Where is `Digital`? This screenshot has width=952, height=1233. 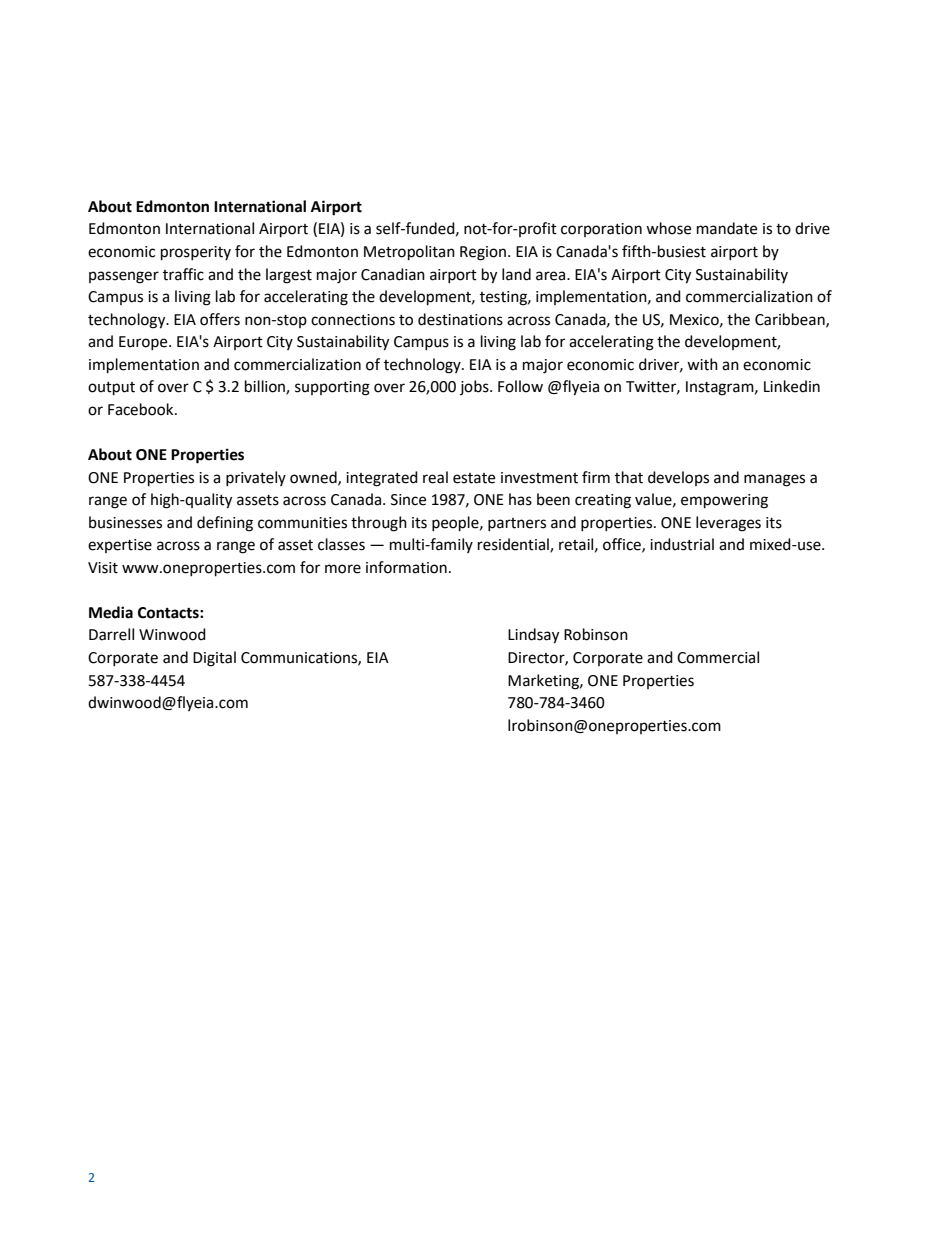 Digital is located at coordinates (214, 659).
